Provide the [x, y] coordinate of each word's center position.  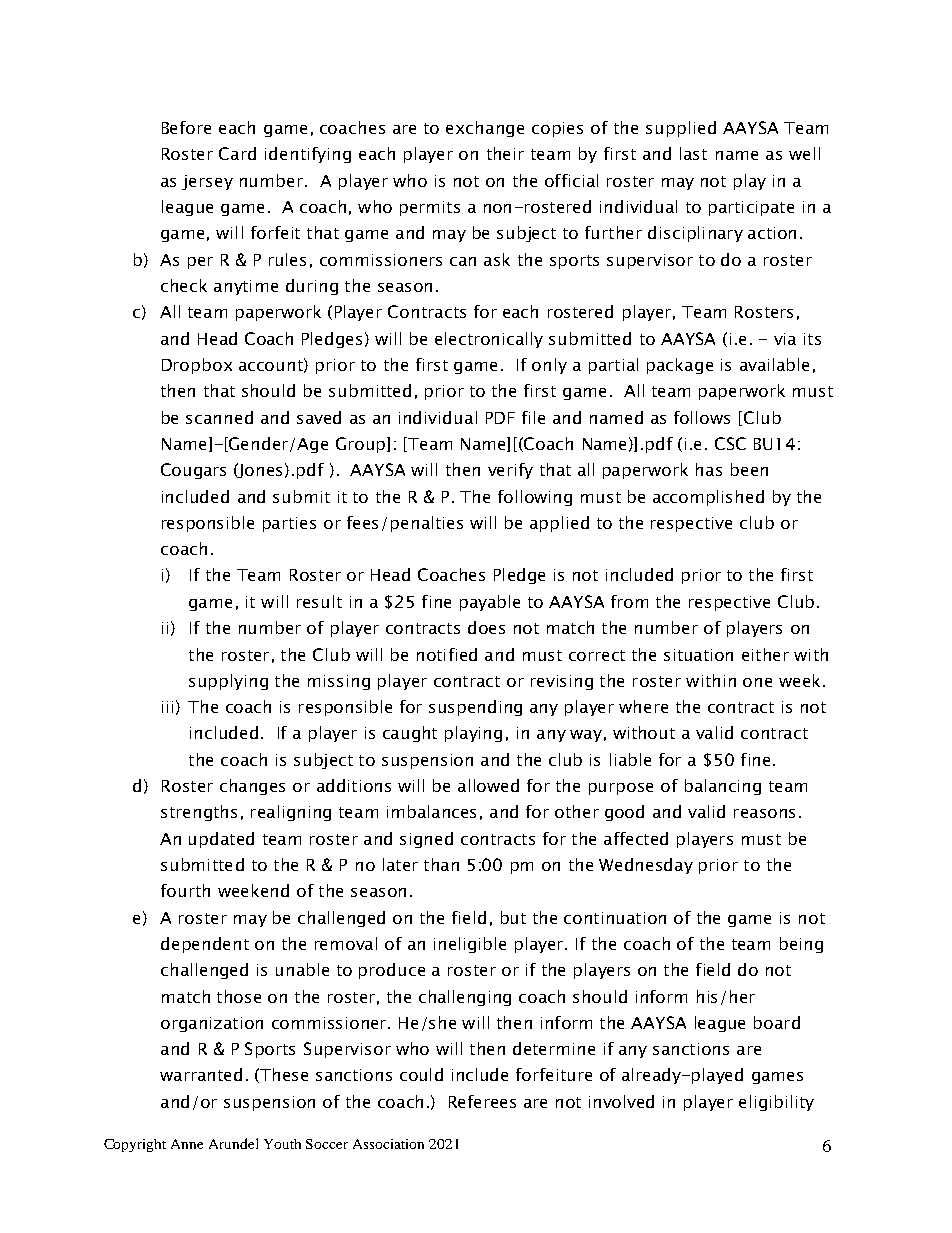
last [693, 153]
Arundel [233, 1143]
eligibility [776, 1103]
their [505, 153]
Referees [482, 1101]
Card [237, 153]
